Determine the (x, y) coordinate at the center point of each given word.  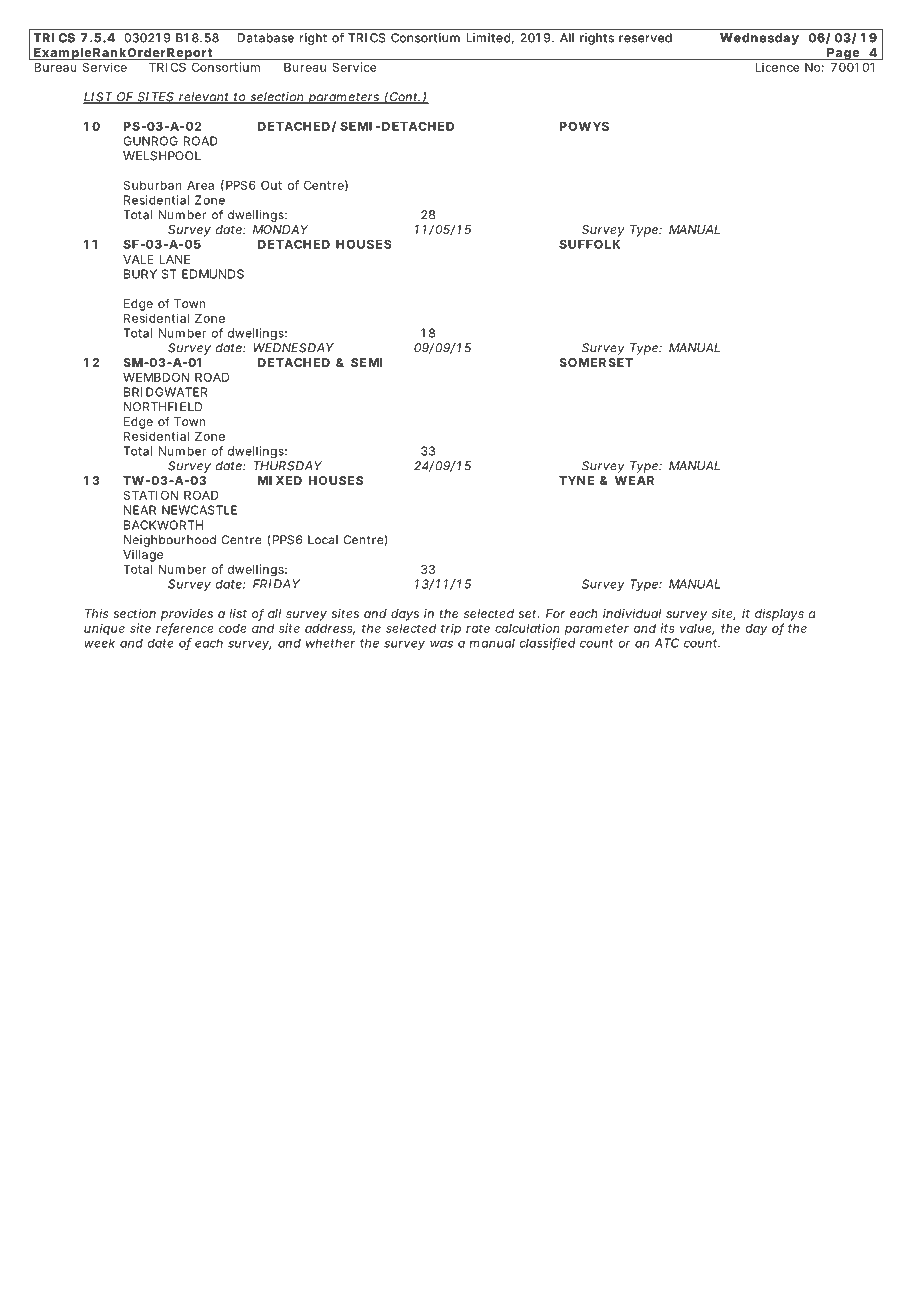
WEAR (634, 480)
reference (185, 629)
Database (266, 38)
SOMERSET (596, 362)
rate (478, 628)
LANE (175, 259)
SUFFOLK (590, 244)
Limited (488, 38)
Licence (777, 67)
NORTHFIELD (163, 407)
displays (779, 615)
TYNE (576, 480)
